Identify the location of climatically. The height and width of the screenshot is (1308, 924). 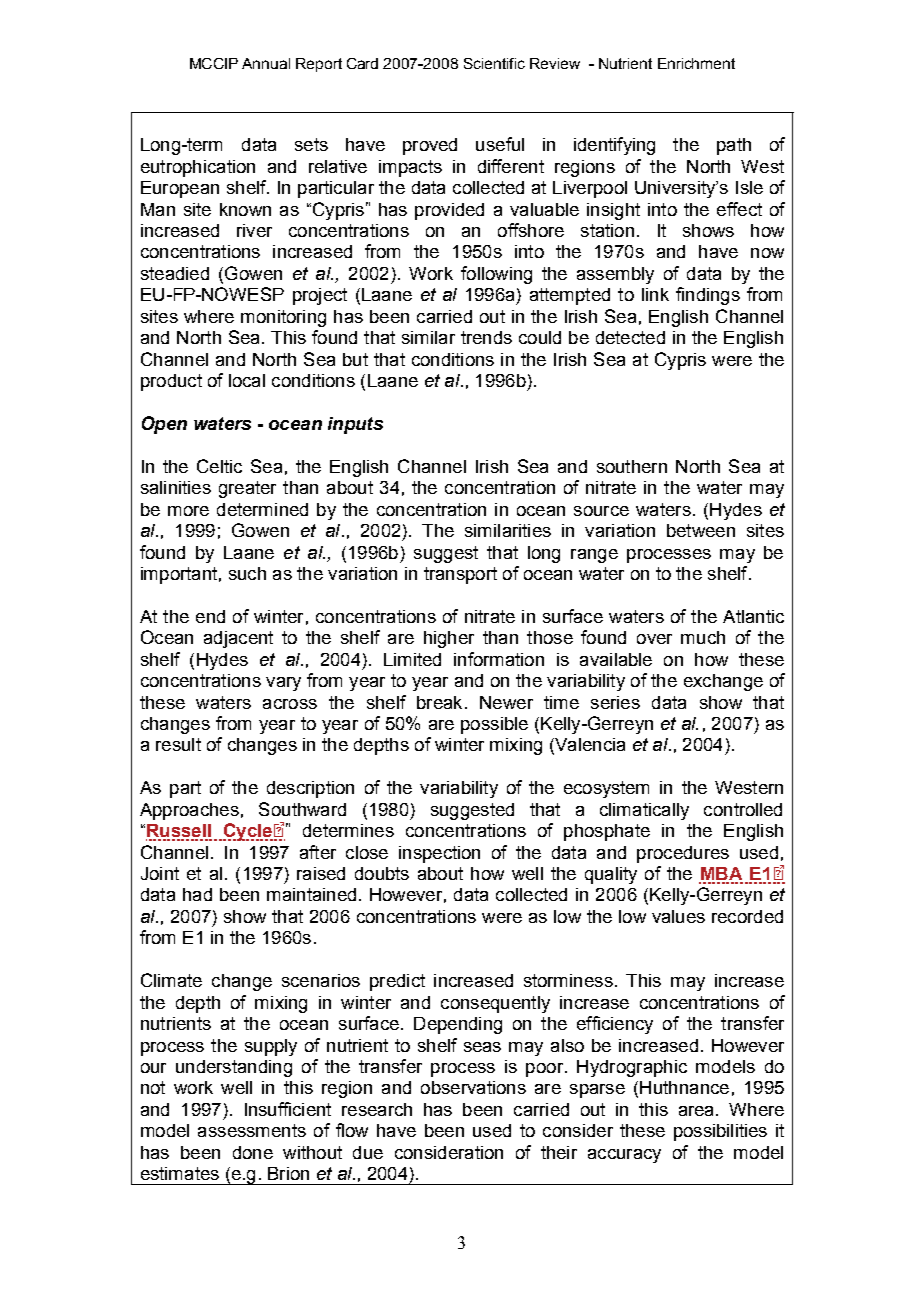
(644, 811).
